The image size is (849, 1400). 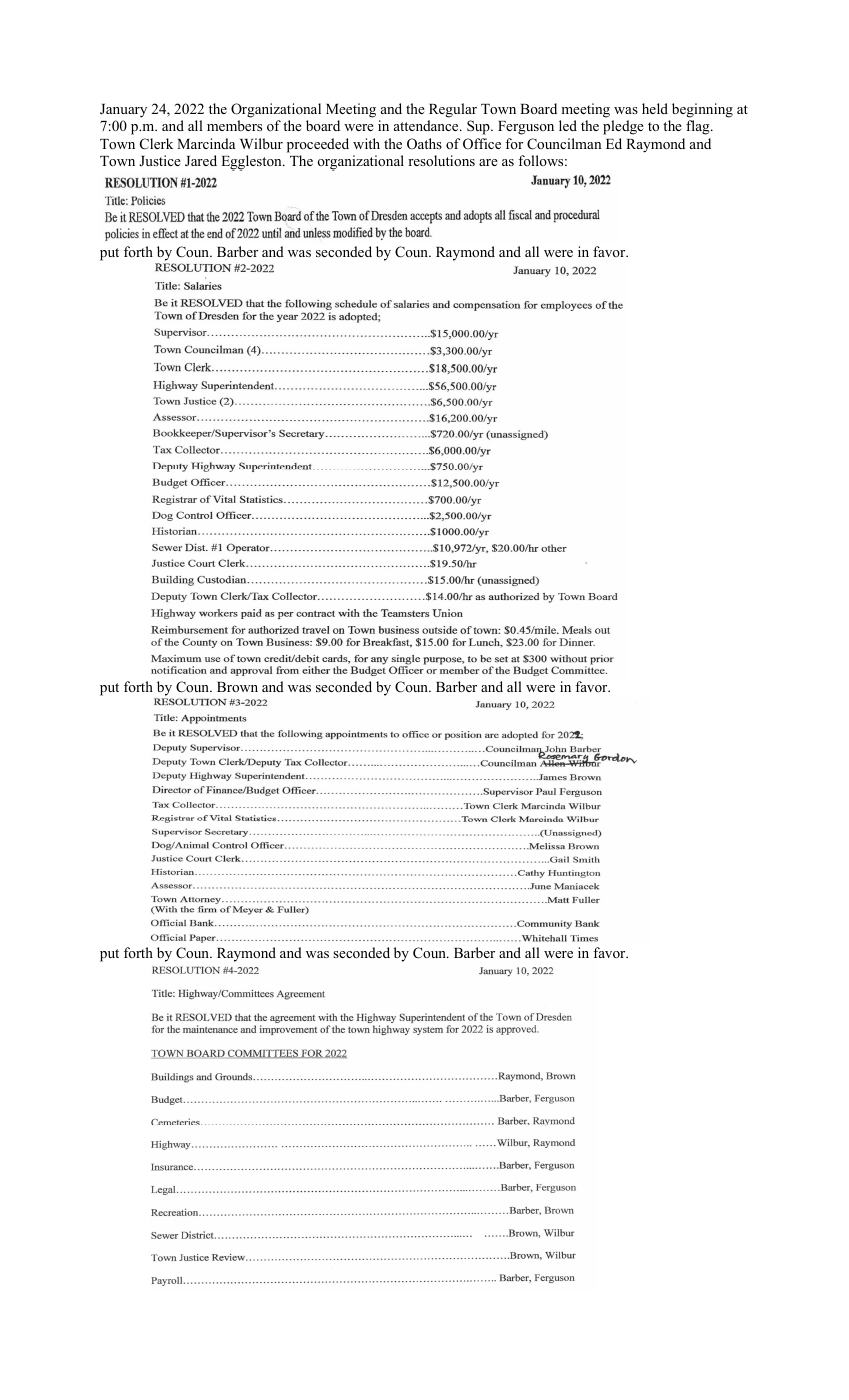 What do you see at coordinates (482, 144) in the screenshot?
I see `Office` at bounding box center [482, 144].
